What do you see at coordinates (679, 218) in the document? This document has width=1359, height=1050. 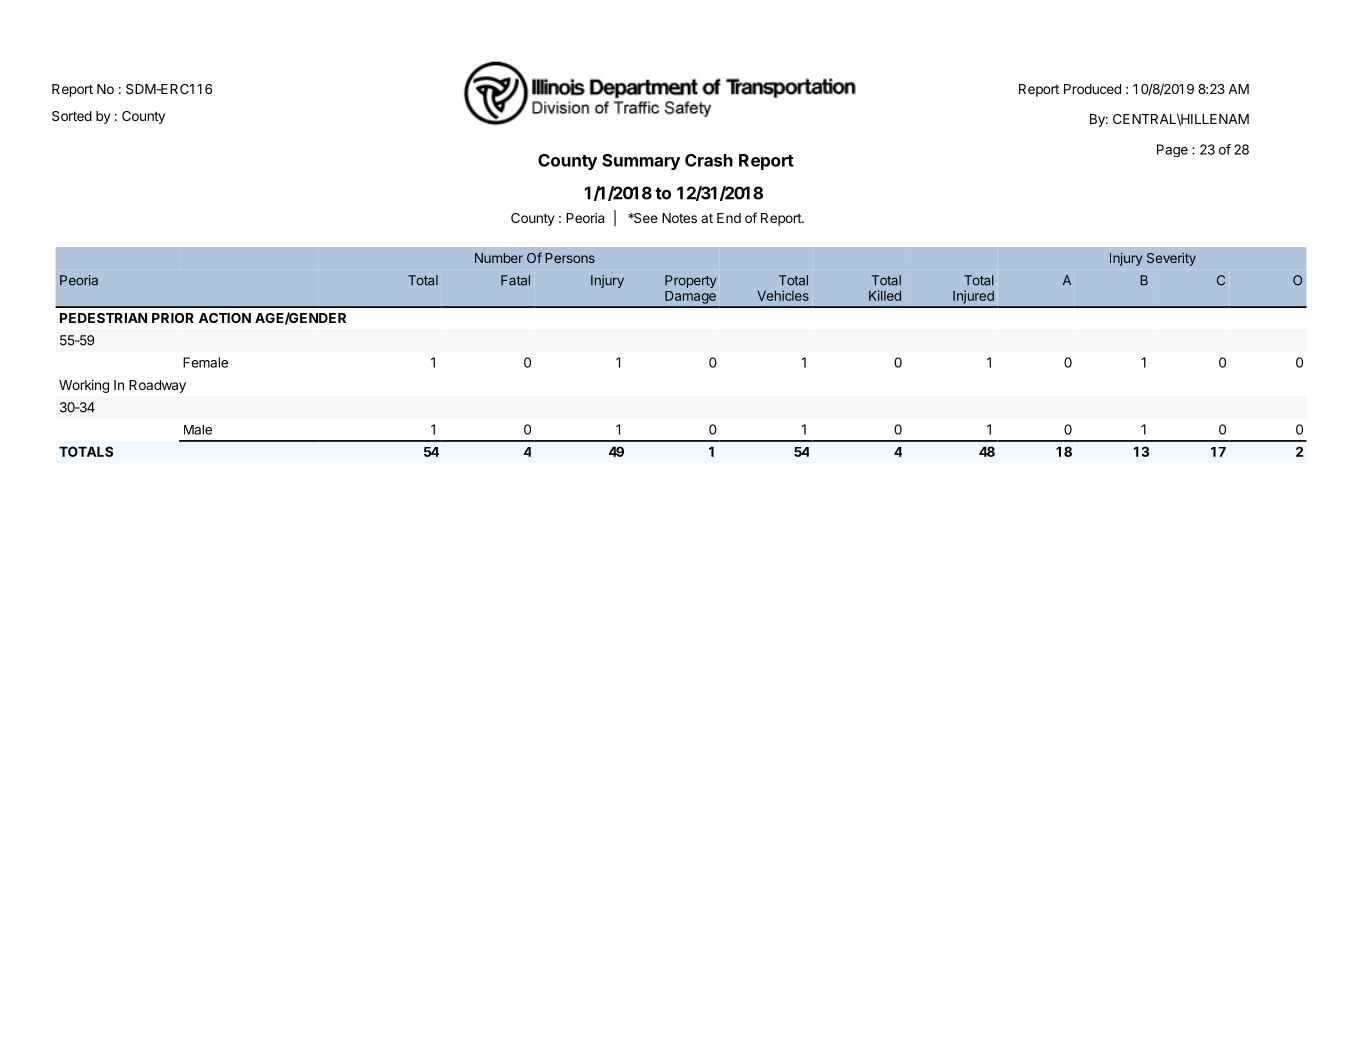 I see `Notes` at bounding box center [679, 218].
